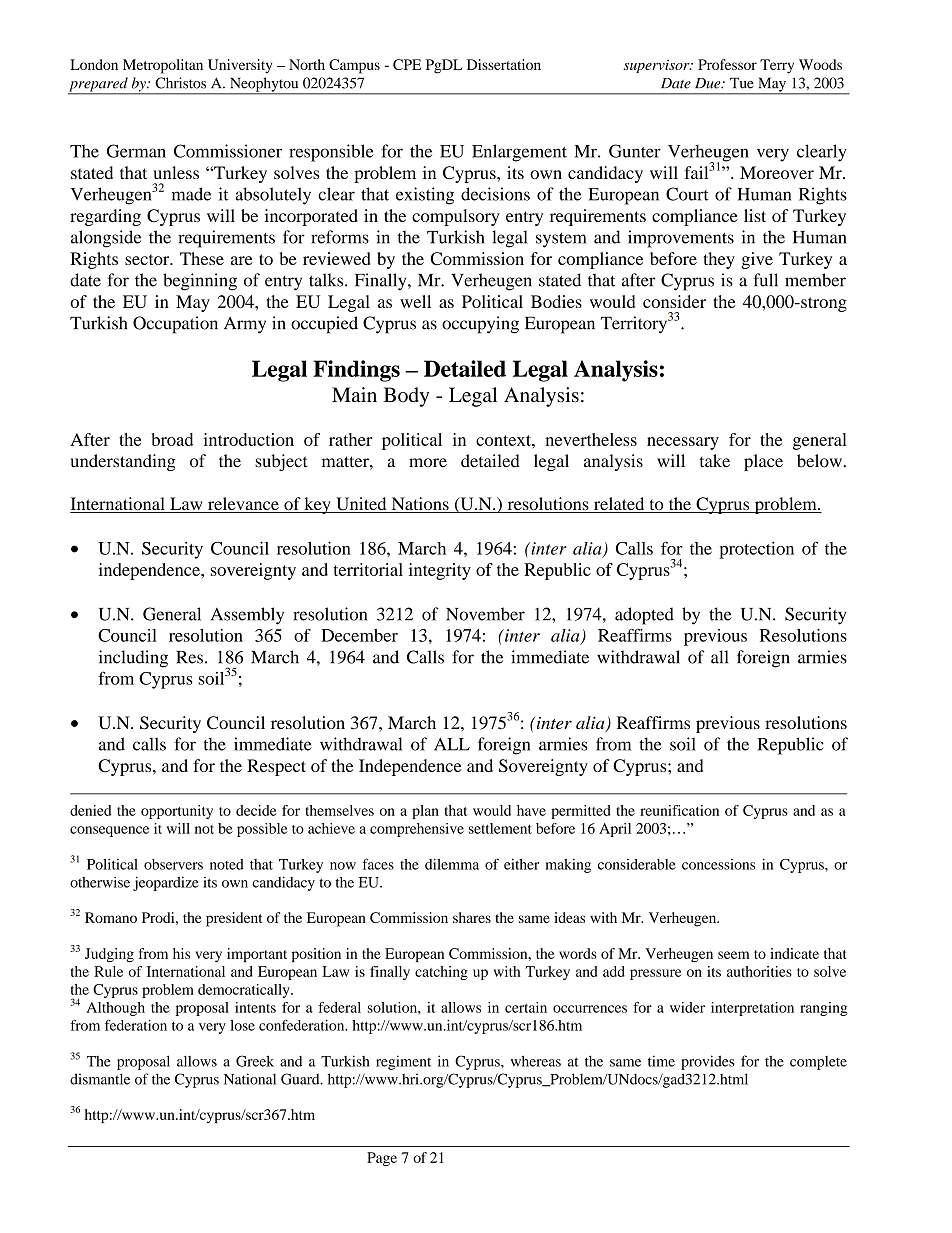 The image size is (952, 1233). What do you see at coordinates (180, 83) in the screenshot?
I see `Christos` at bounding box center [180, 83].
